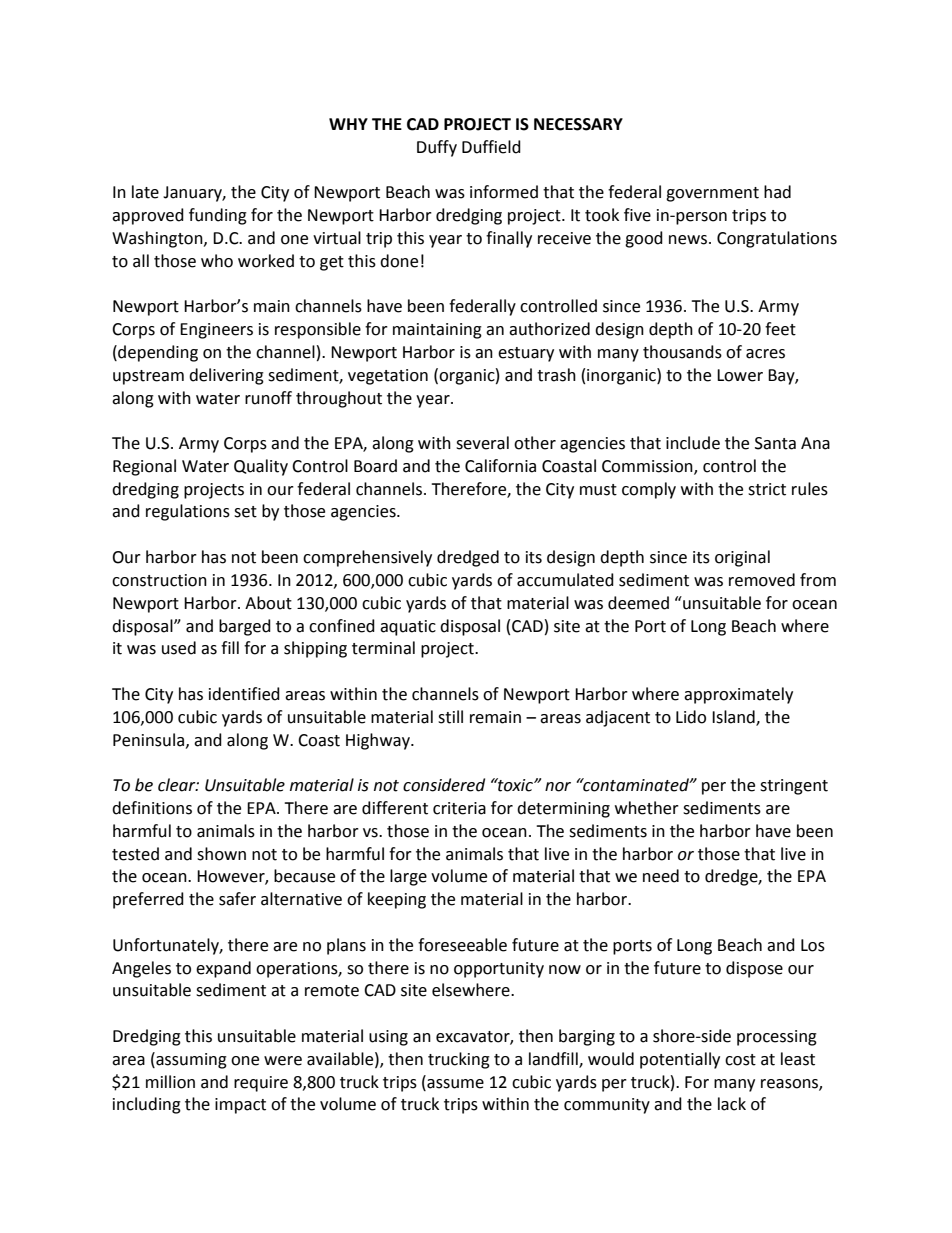 The width and height of the screenshot is (952, 1233). I want to click on assume, so click(454, 1082).
